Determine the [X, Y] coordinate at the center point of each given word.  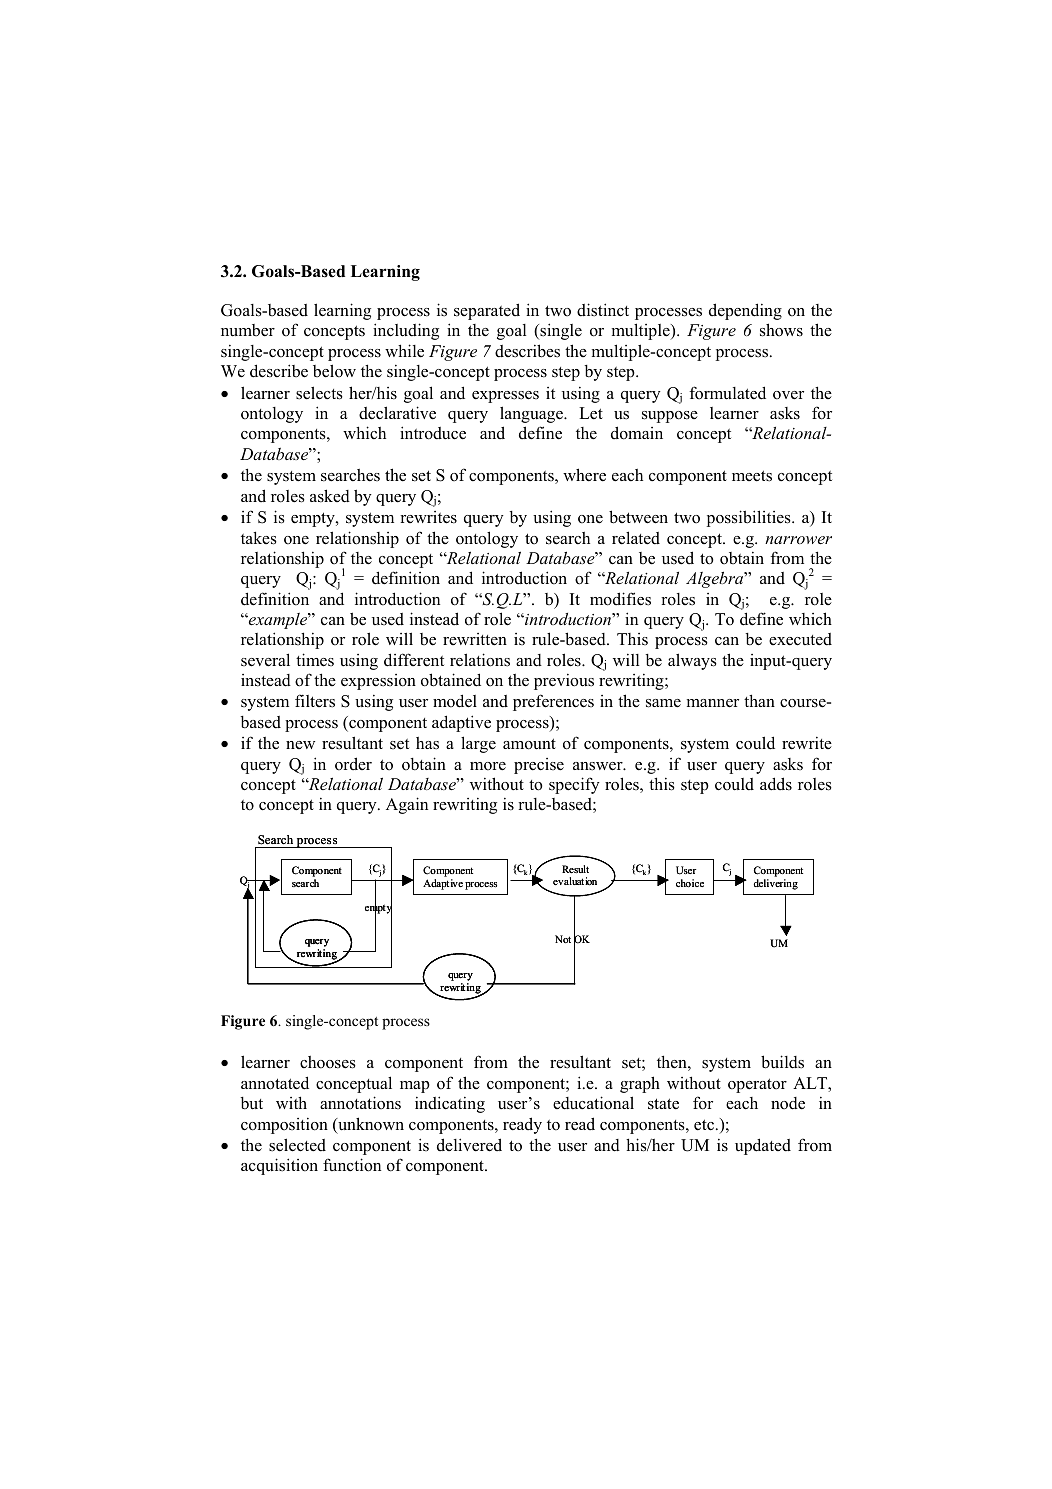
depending [745, 311]
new [300, 745]
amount [529, 744]
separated [487, 311]
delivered [469, 1145]
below [334, 371]
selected [297, 1145]
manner [713, 703]
